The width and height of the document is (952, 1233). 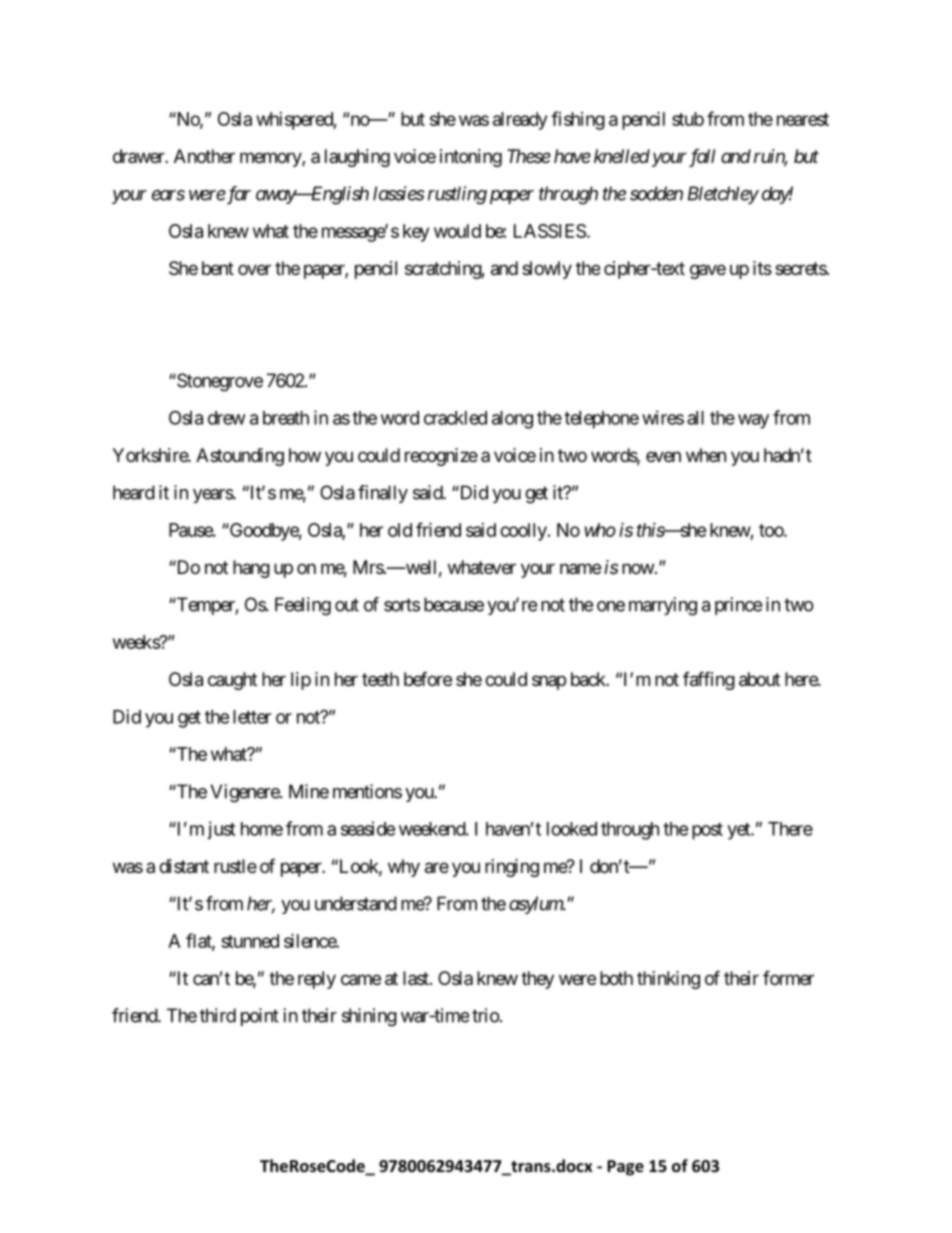 I want to click on Another, so click(x=204, y=156).
